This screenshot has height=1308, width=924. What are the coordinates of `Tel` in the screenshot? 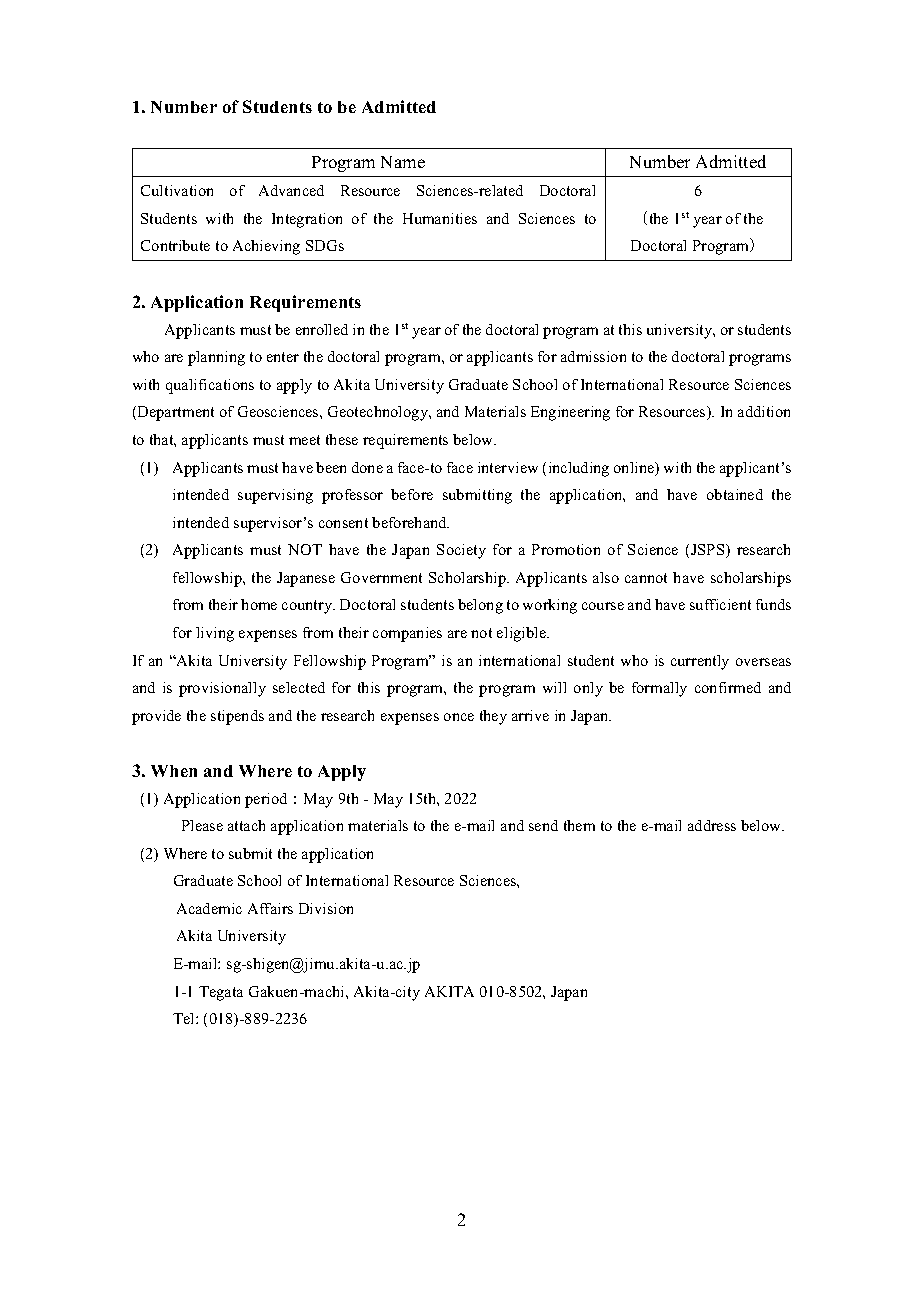 It's located at (185, 1018).
